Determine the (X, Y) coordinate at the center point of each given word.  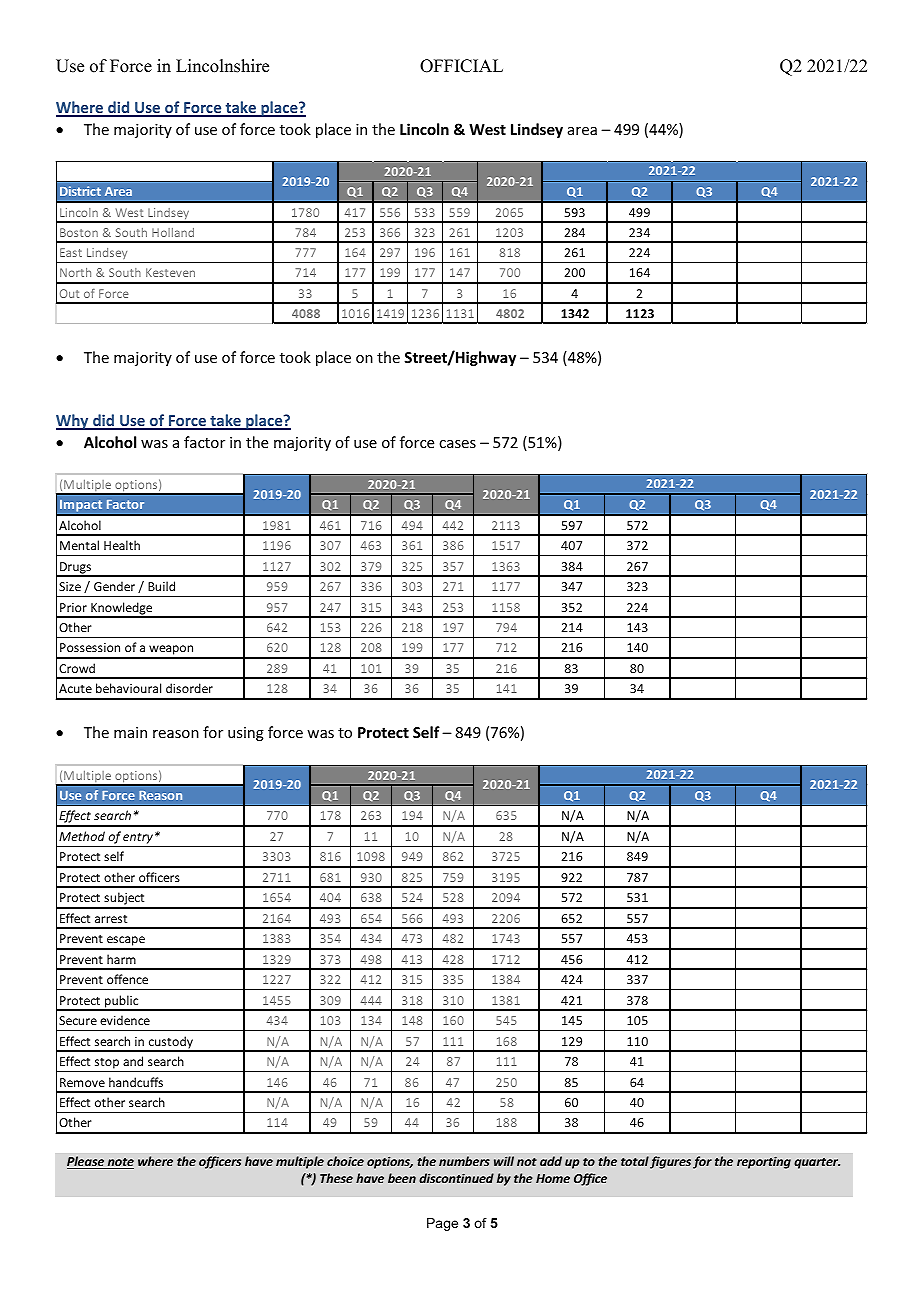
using (246, 734)
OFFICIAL (461, 66)
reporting (764, 1162)
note (120, 1163)
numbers (464, 1161)
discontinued (456, 1178)
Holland (173, 232)
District (80, 191)
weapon (171, 651)
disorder (189, 688)
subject (124, 900)
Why (73, 422)
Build (161, 586)
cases (457, 444)
